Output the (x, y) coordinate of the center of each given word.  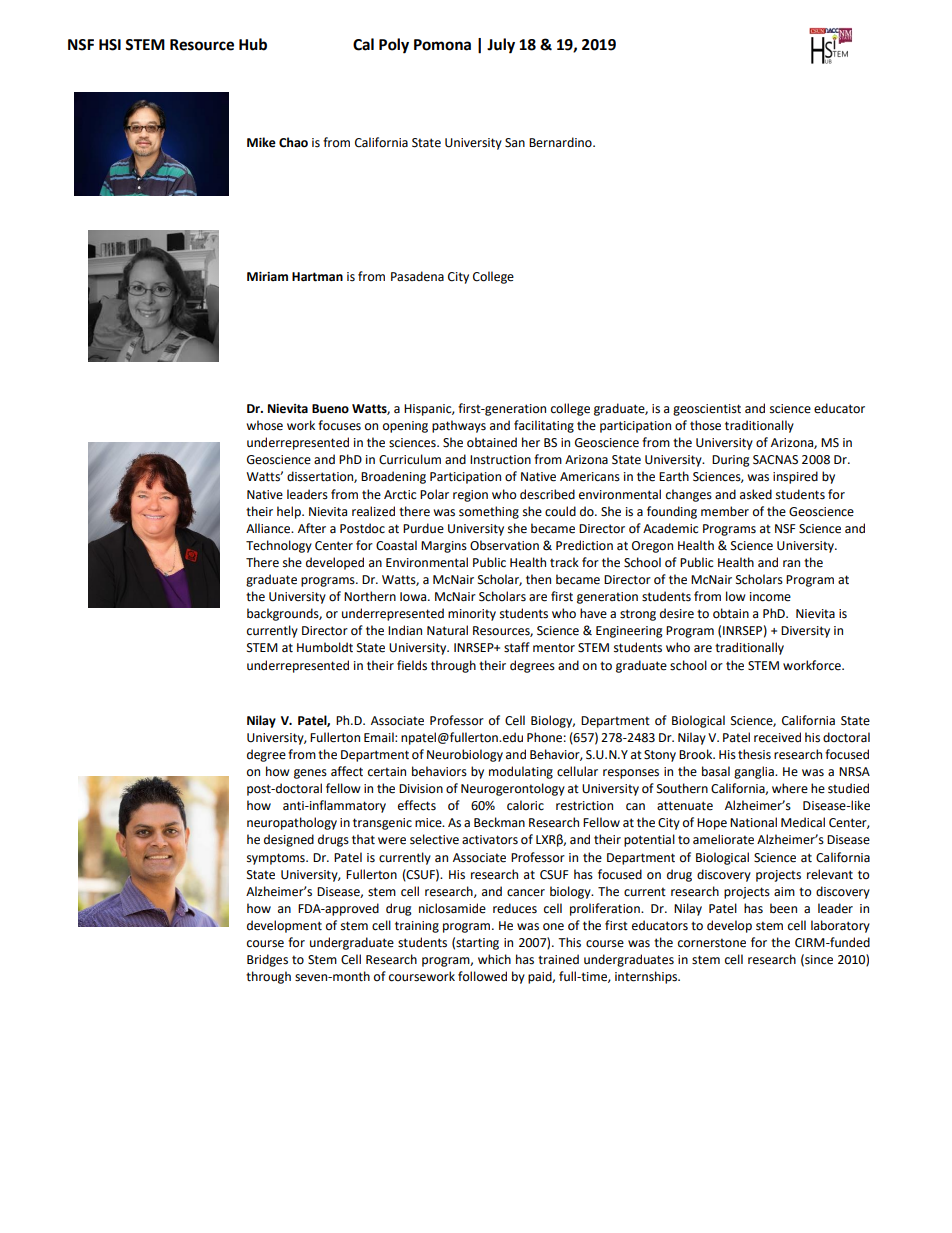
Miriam (267, 276)
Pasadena (417, 276)
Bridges (267, 960)
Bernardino (561, 142)
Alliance (269, 528)
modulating (521, 772)
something (489, 512)
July (501, 46)
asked (756, 494)
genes (310, 774)
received (777, 737)
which (494, 959)
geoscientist (707, 410)
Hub (253, 44)
